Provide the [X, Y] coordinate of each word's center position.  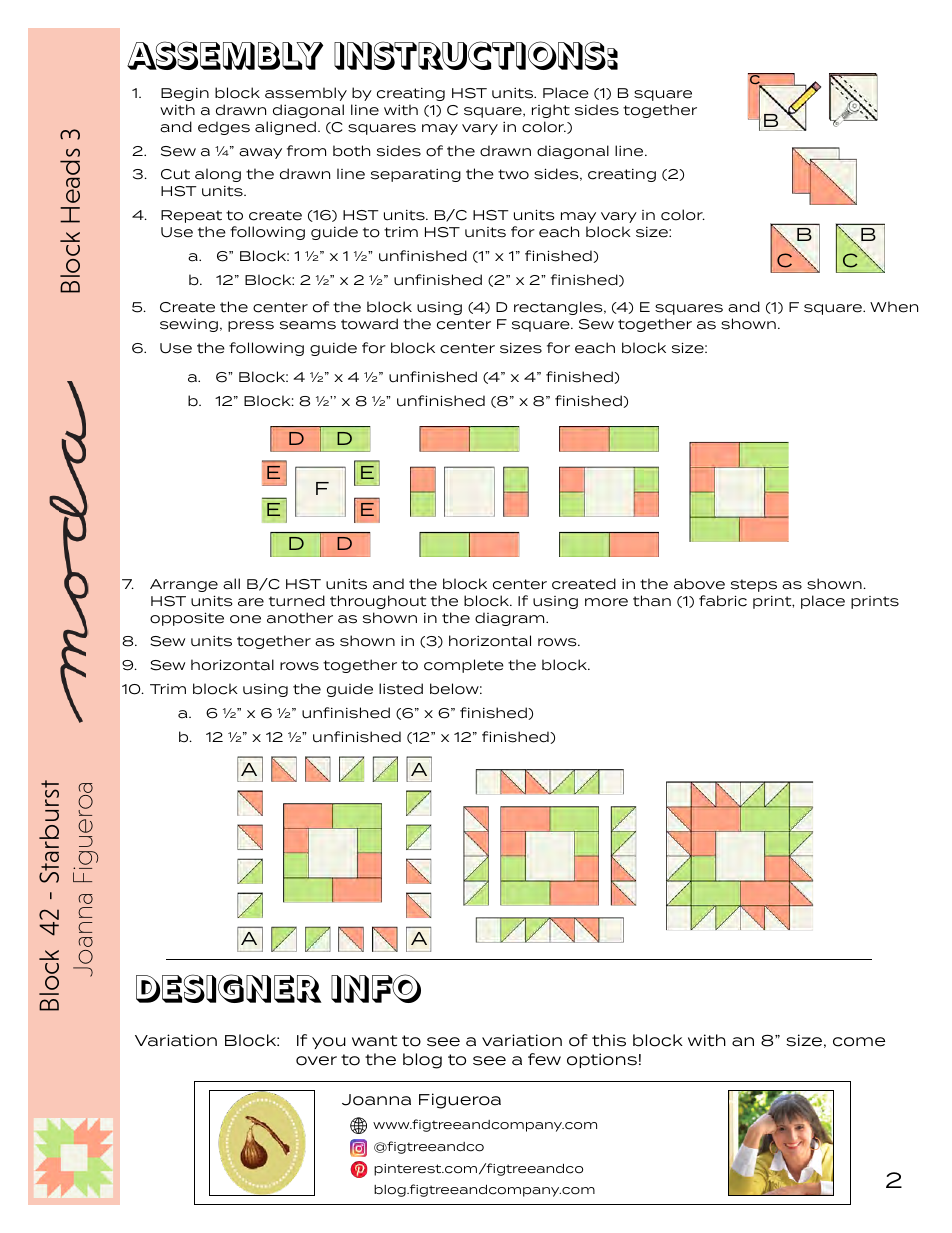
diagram [511, 619]
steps [754, 585]
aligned [285, 128]
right [551, 111]
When [894, 307]
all [231, 584]
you [329, 1043]
